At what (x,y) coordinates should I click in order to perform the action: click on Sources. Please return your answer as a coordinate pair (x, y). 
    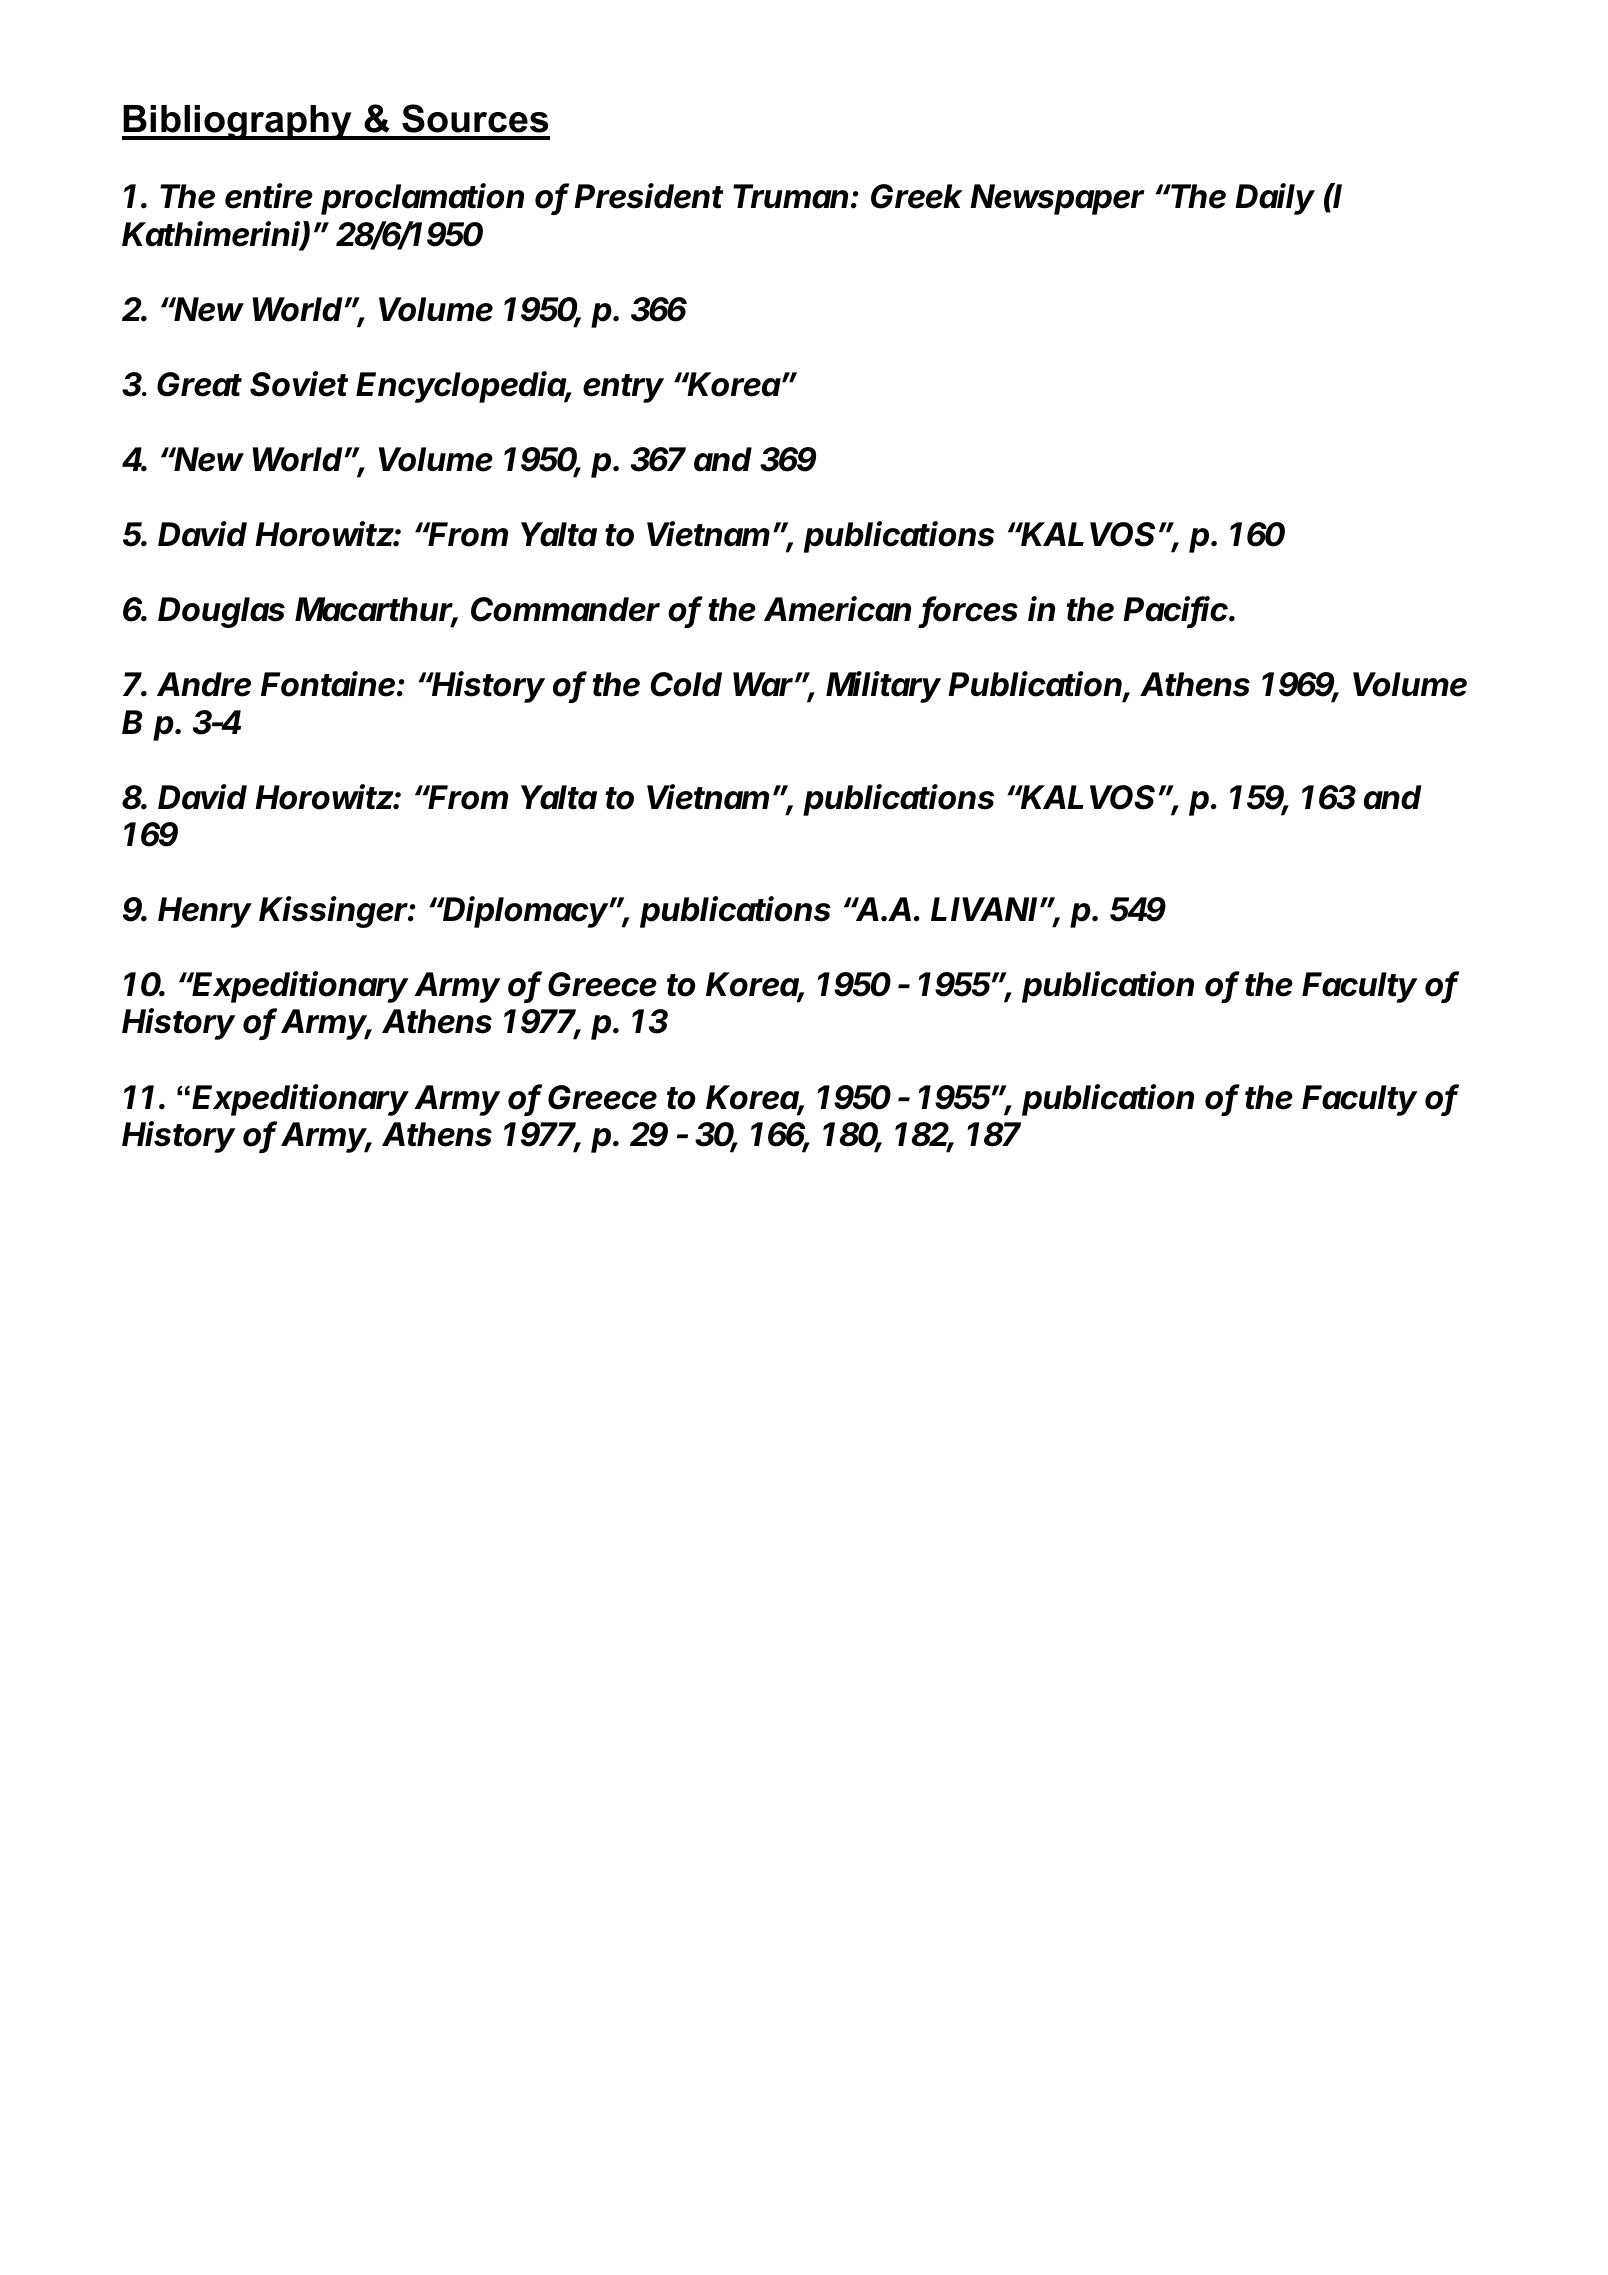
    Looking at the image, I should click on (475, 118).
